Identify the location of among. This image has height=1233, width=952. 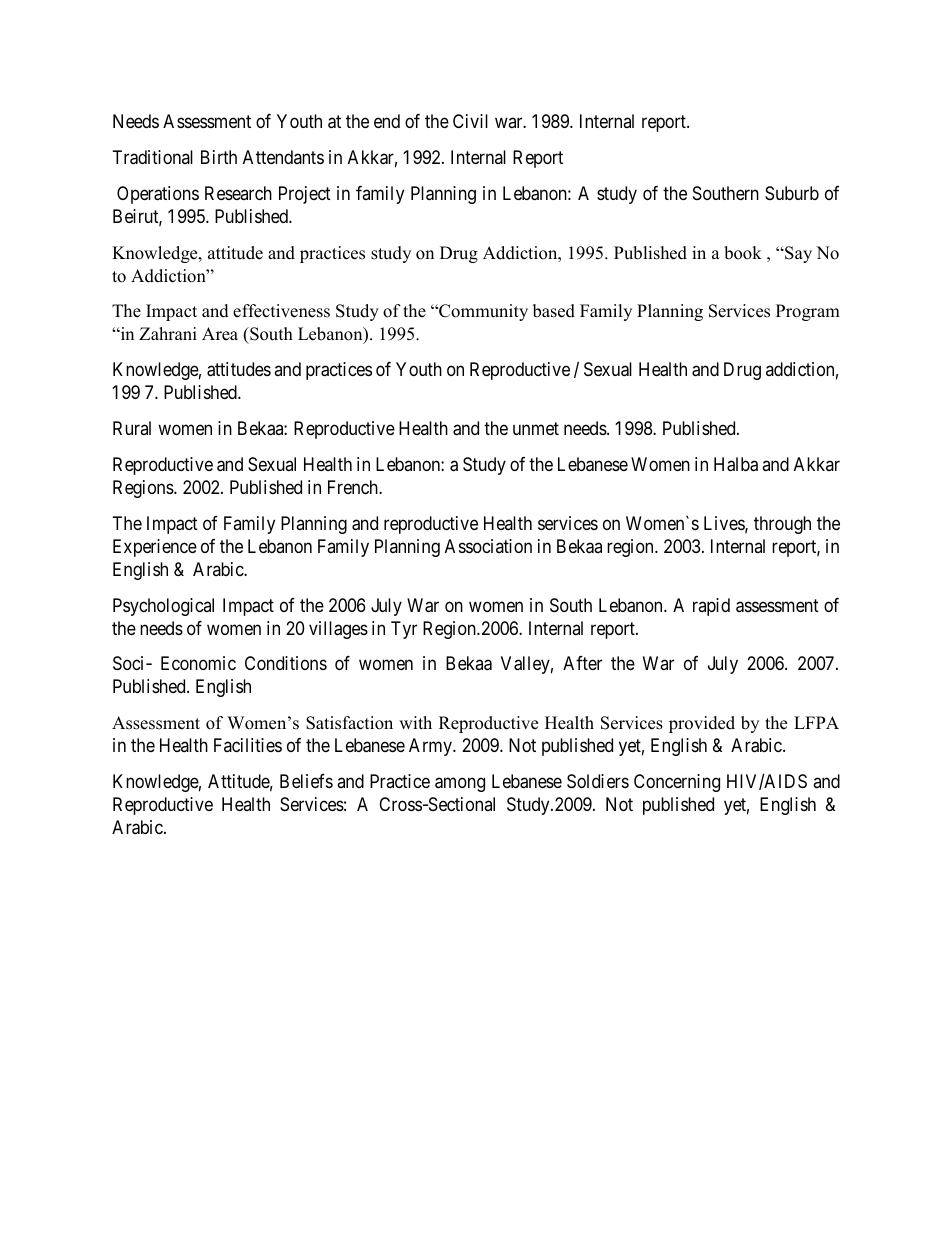
(460, 785).
